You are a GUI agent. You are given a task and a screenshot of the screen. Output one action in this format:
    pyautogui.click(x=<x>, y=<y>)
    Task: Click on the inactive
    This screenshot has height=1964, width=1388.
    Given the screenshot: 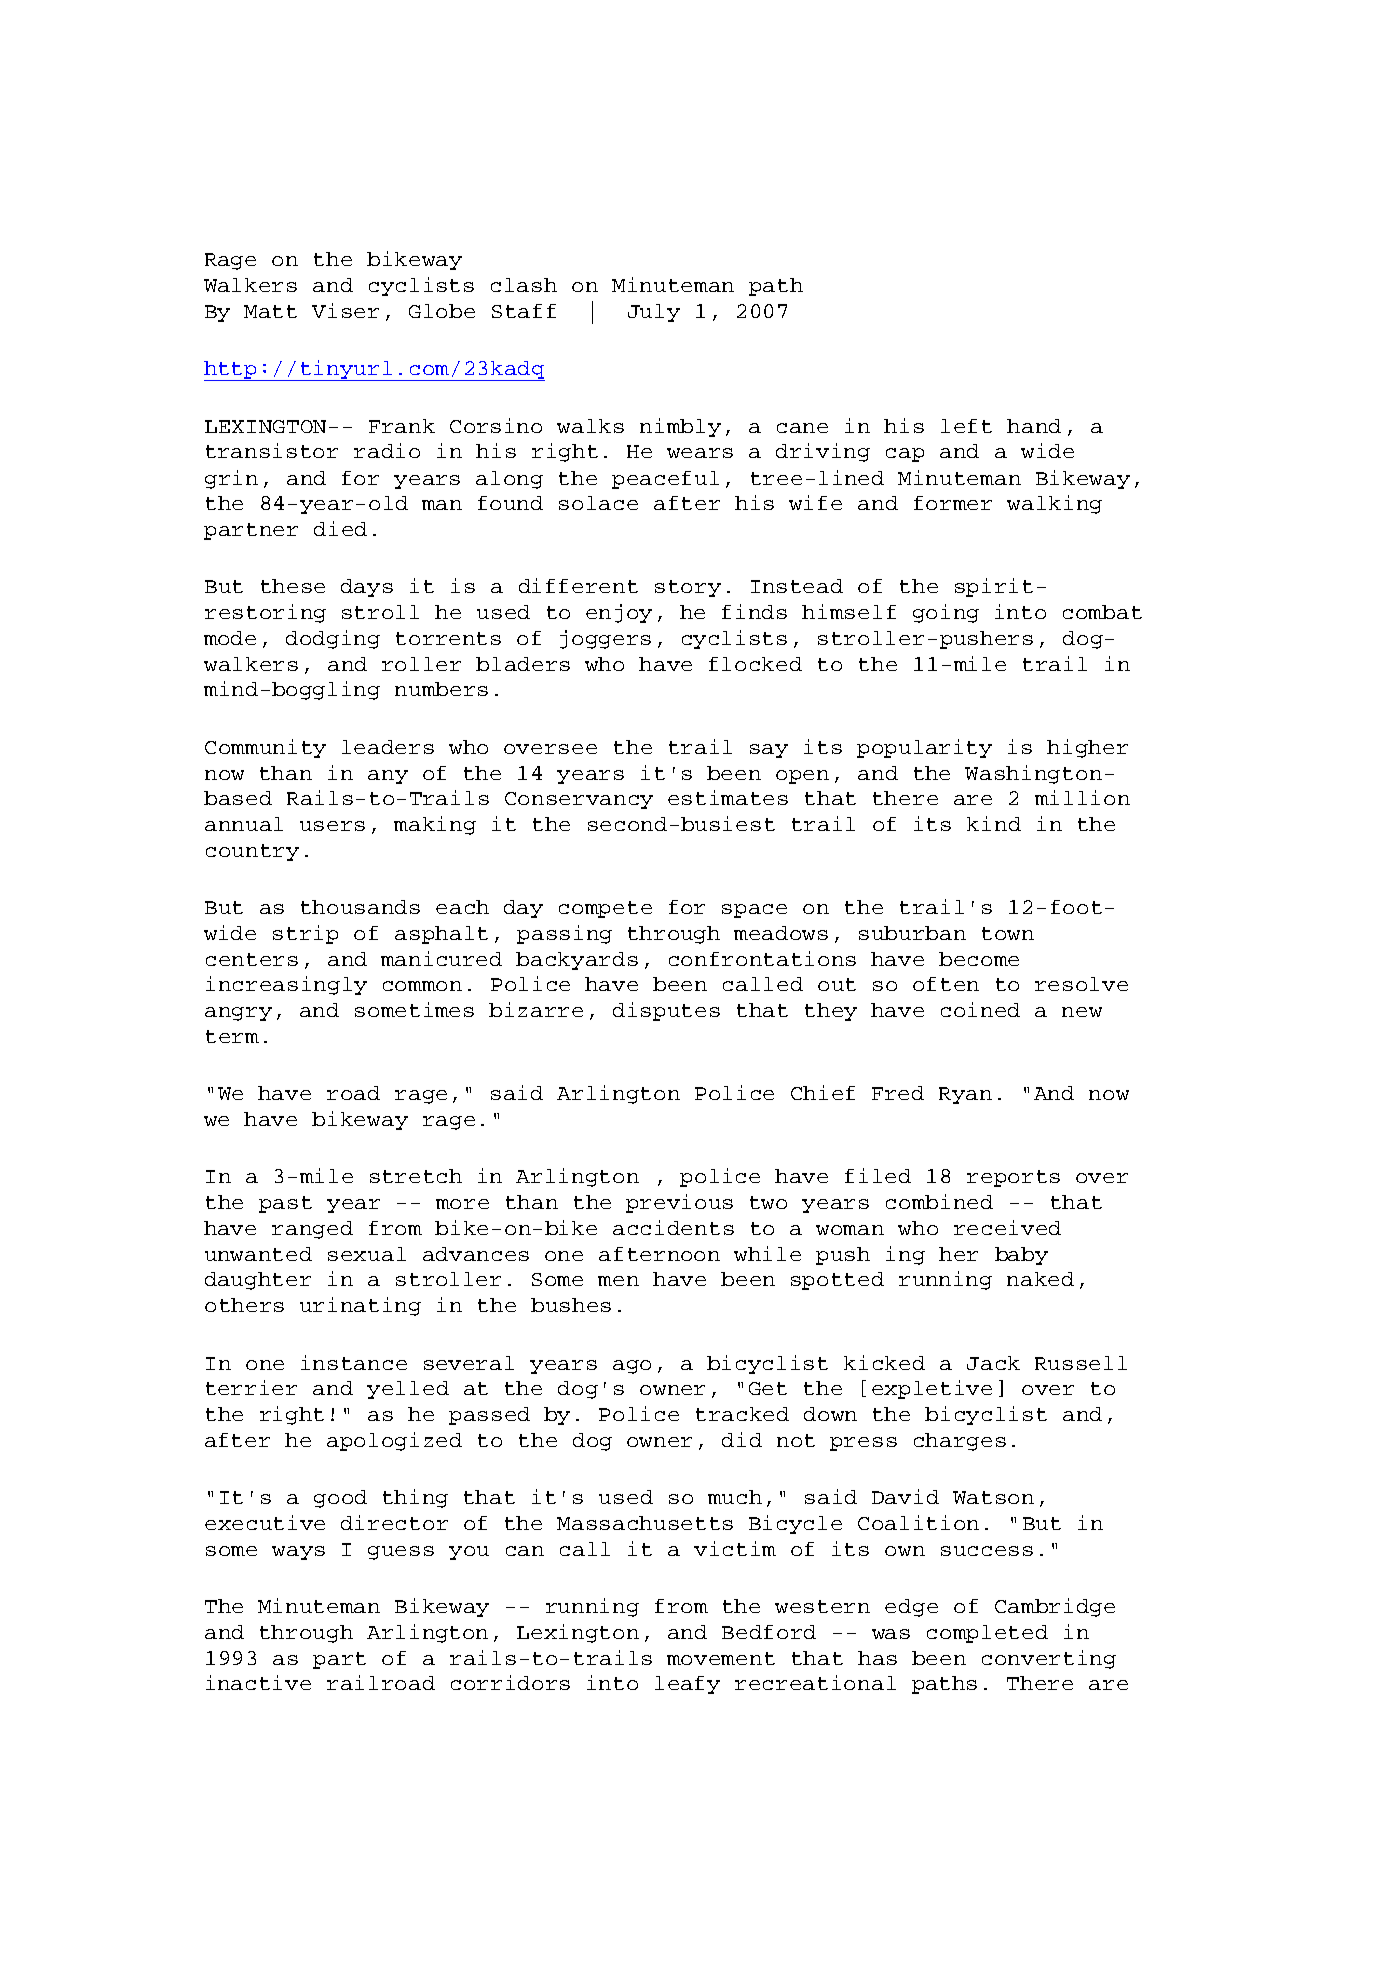 What is the action you would take?
    pyautogui.click(x=258, y=1682)
